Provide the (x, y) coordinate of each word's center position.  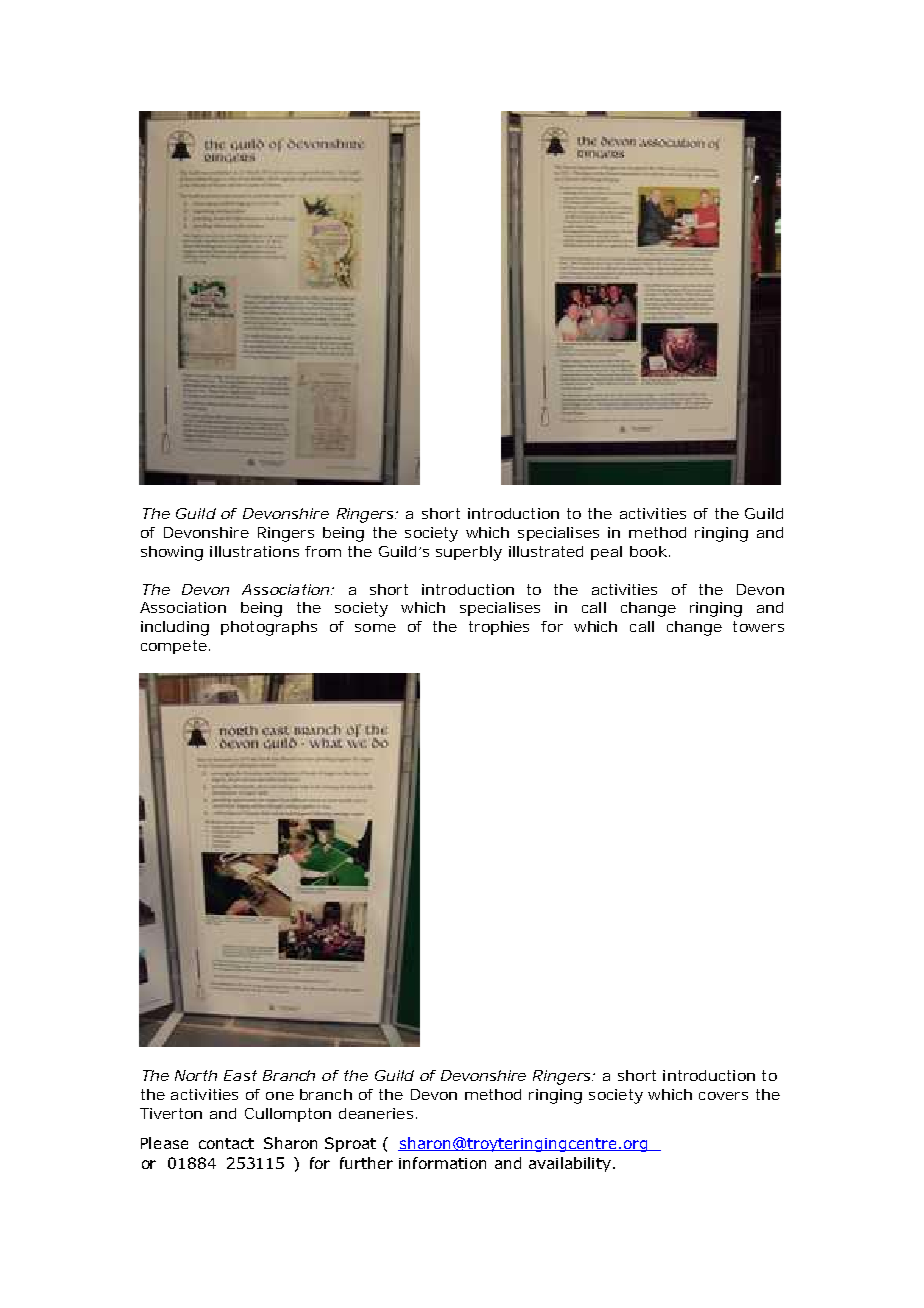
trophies (499, 628)
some (375, 628)
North (196, 1075)
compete (174, 647)
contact (226, 1143)
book (648, 551)
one (280, 1096)
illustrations (254, 551)
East (240, 1075)
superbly (469, 553)
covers (723, 1096)
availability (570, 1164)
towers (758, 626)
